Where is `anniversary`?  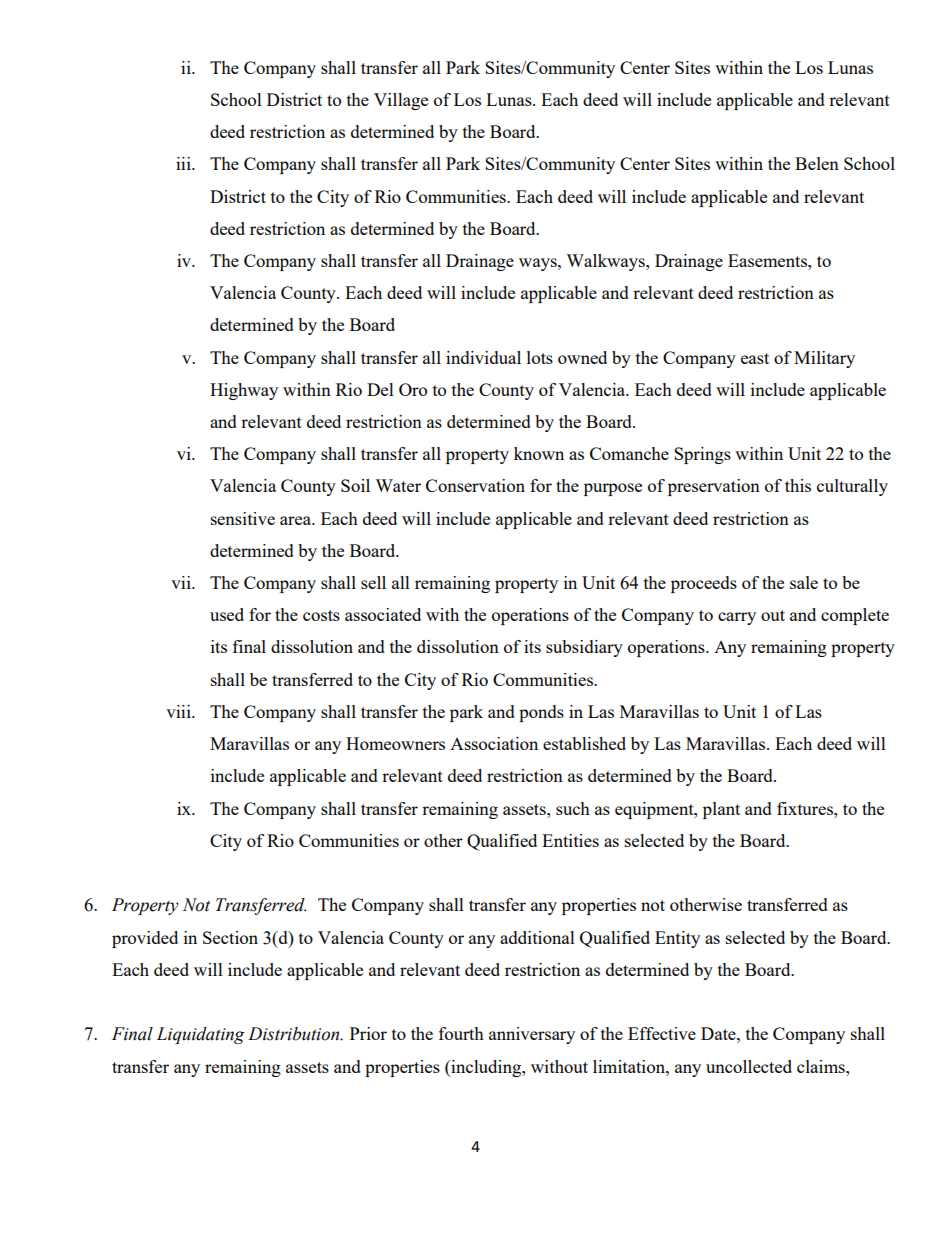 anniversary is located at coordinates (532, 1035).
